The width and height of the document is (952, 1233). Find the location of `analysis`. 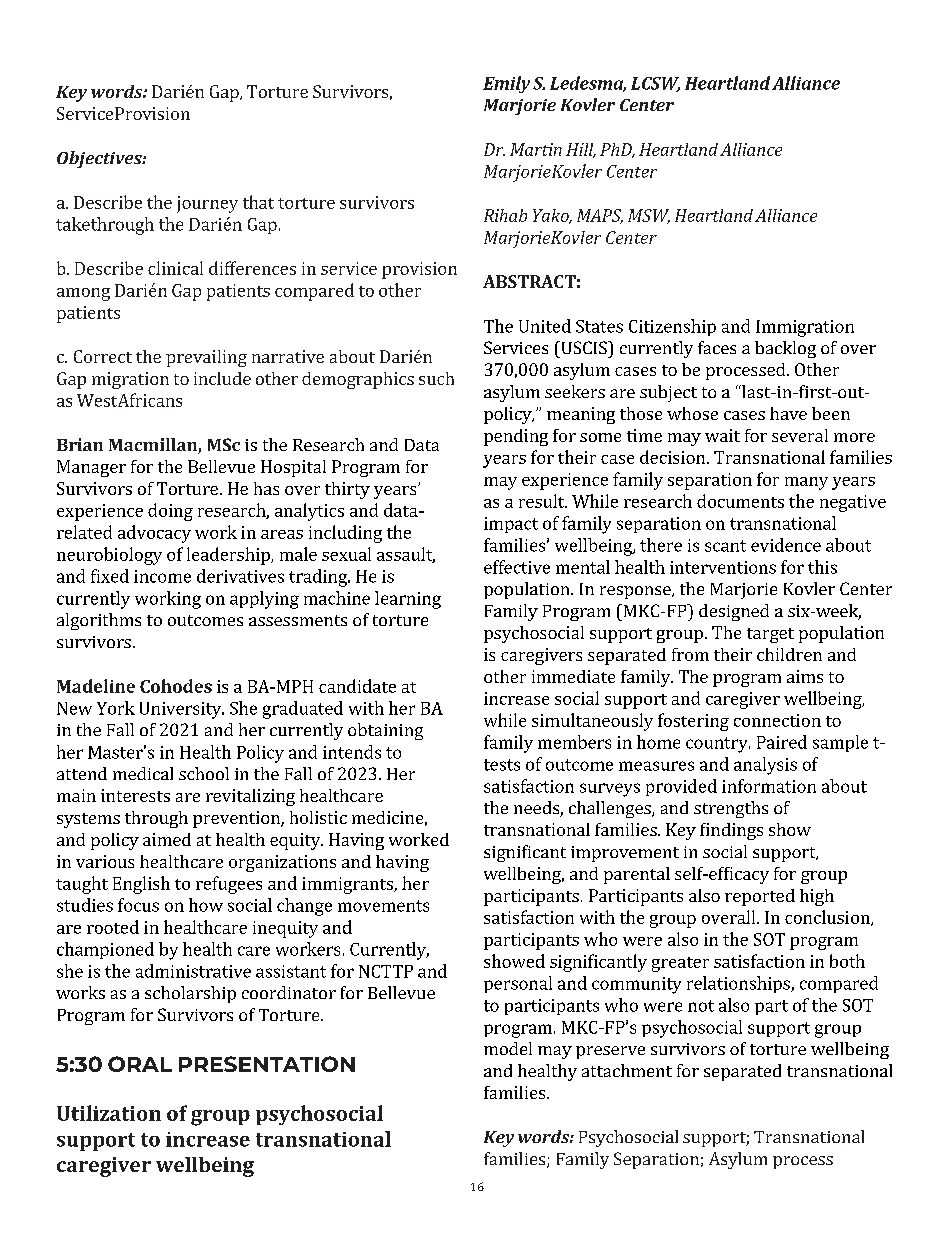

analysis is located at coordinates (765, 766).
